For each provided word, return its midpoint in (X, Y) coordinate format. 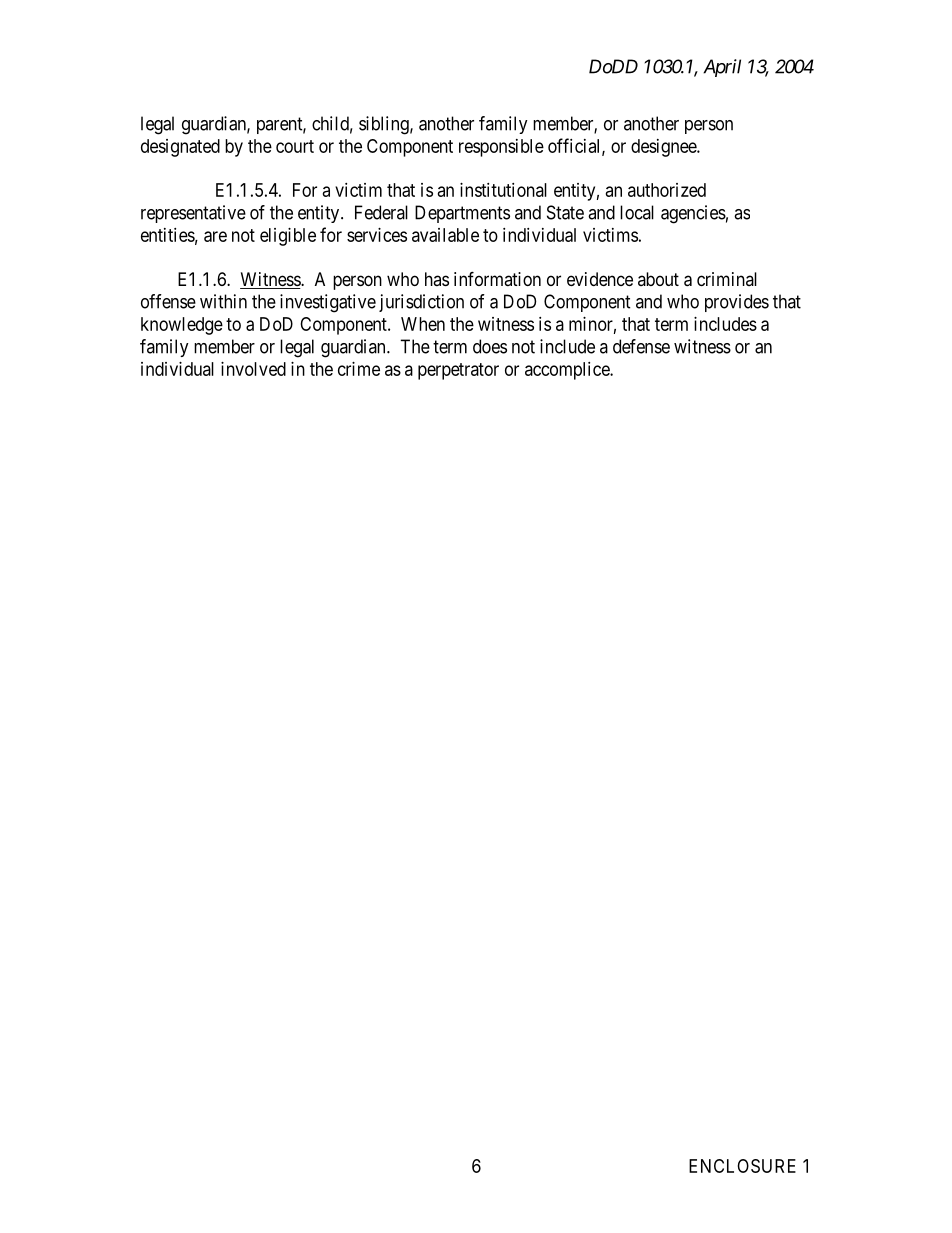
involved (253, 369)
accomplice (568, 371)
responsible (501, 148)
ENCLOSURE (742, 1166)
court (295, 146)
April (722, 68)
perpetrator (458, 371)
